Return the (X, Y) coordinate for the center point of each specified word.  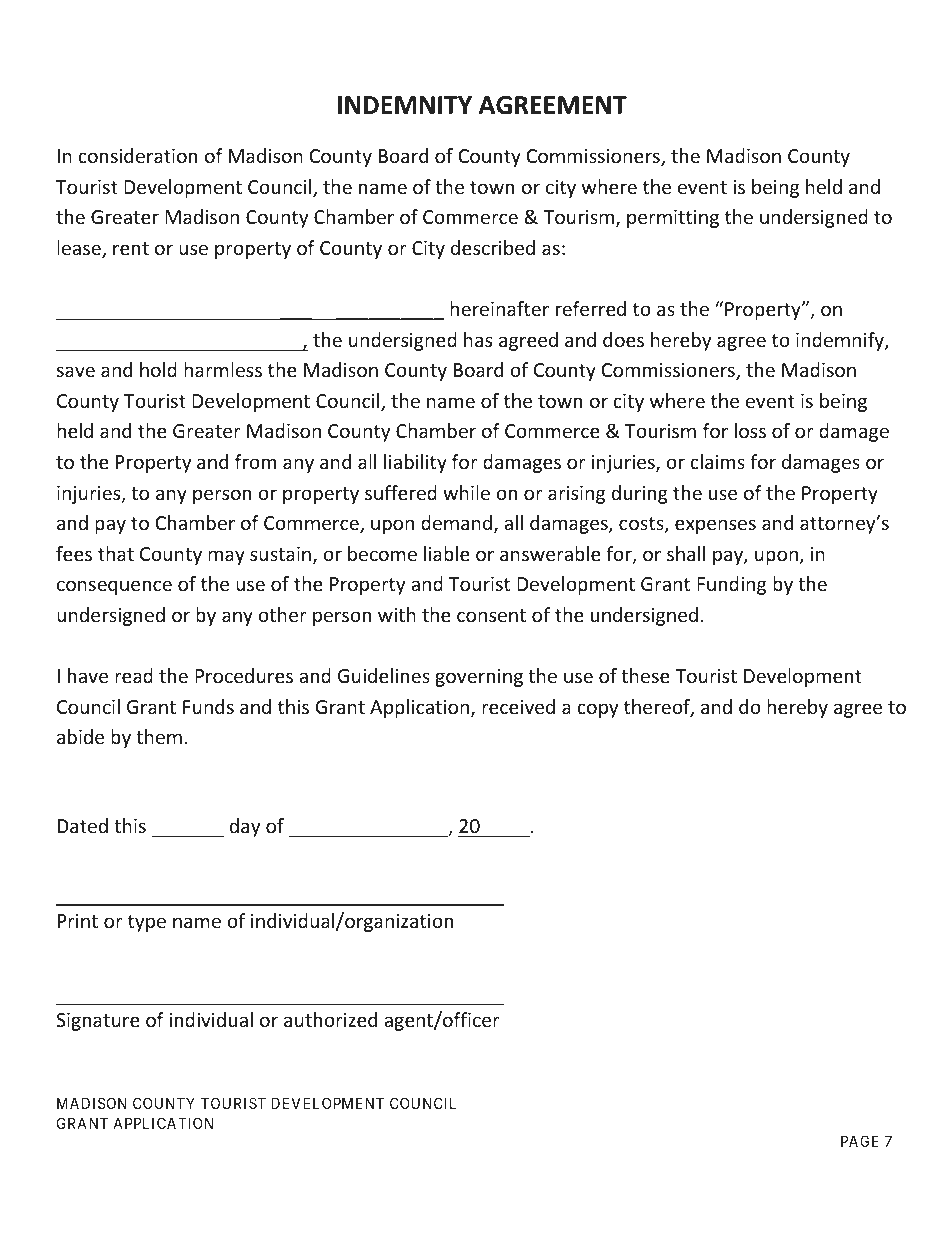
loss (750, 430)
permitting (673, 219)
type (147, 923)
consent (491, 615)
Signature (98, 1022)
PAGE (860, 1141)
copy (597, 710)
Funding (731, 585)
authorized (330, 1019)
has (478, 339)
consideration (137, 155)
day (245, 827)
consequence (114, 587)
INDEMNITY (405, 105)
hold (158, 369)
